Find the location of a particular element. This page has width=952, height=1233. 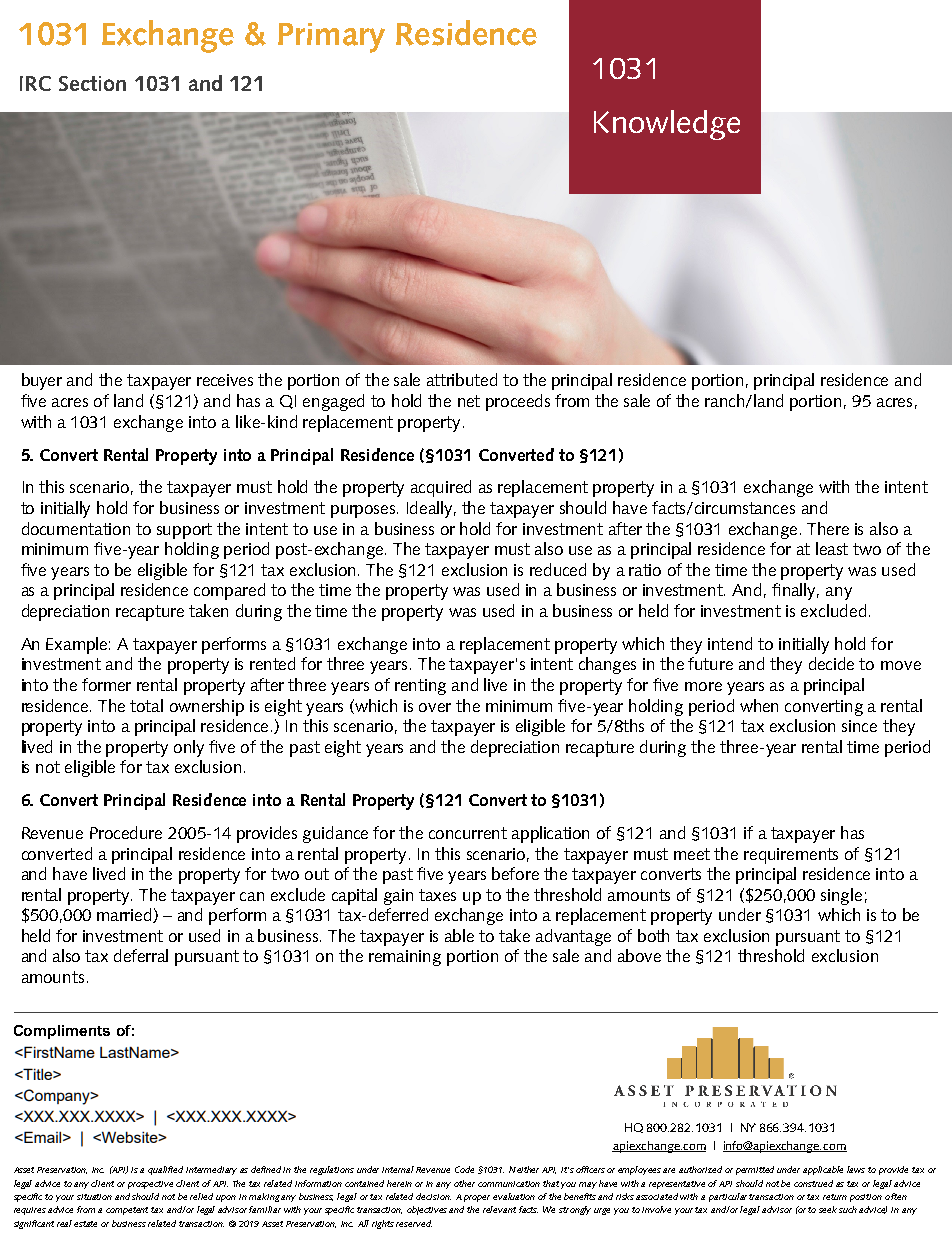

taxes is located at coordinates (437, 895).
